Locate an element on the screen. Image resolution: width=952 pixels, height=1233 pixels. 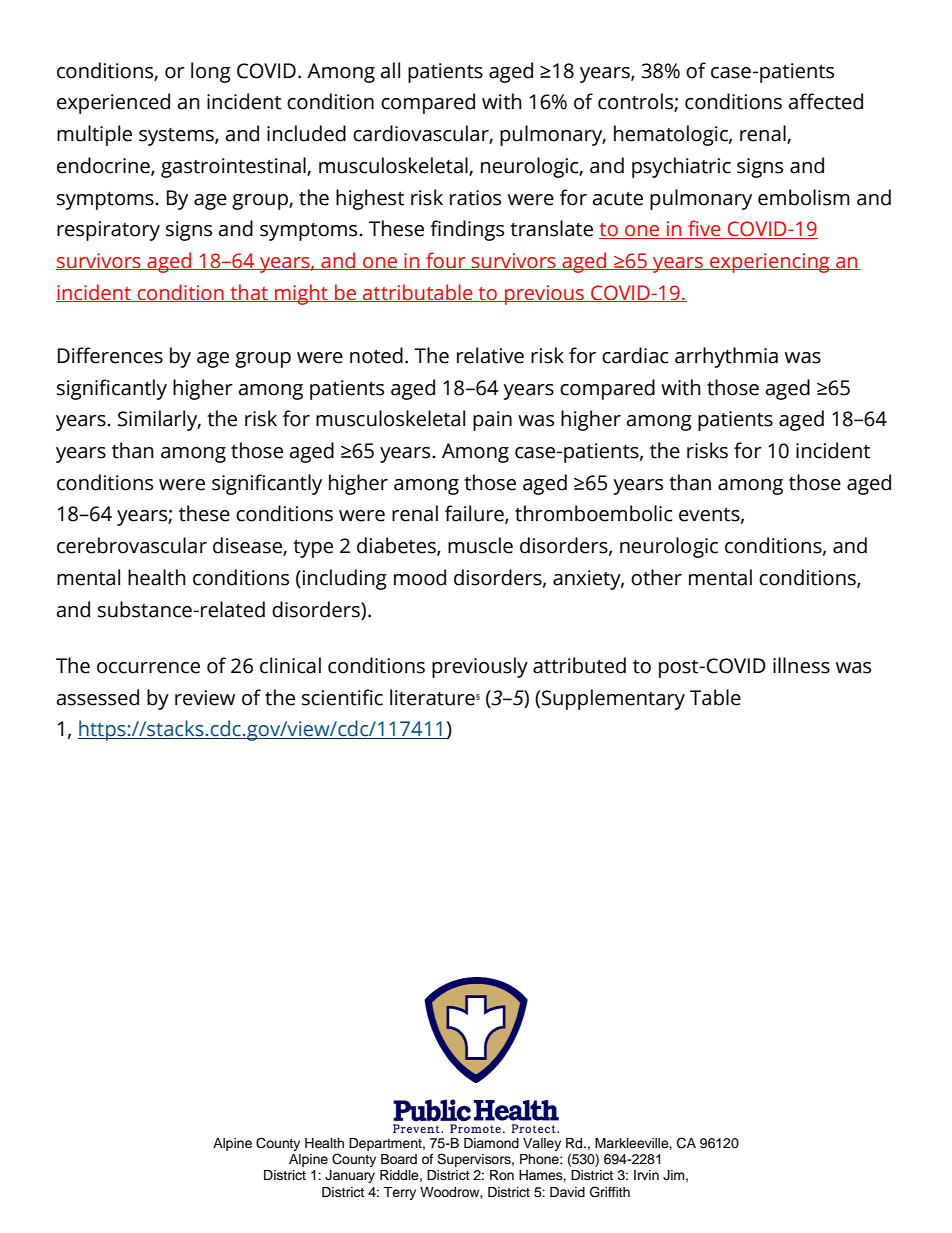
arrhythmia is located at coordinates (726, 357).
